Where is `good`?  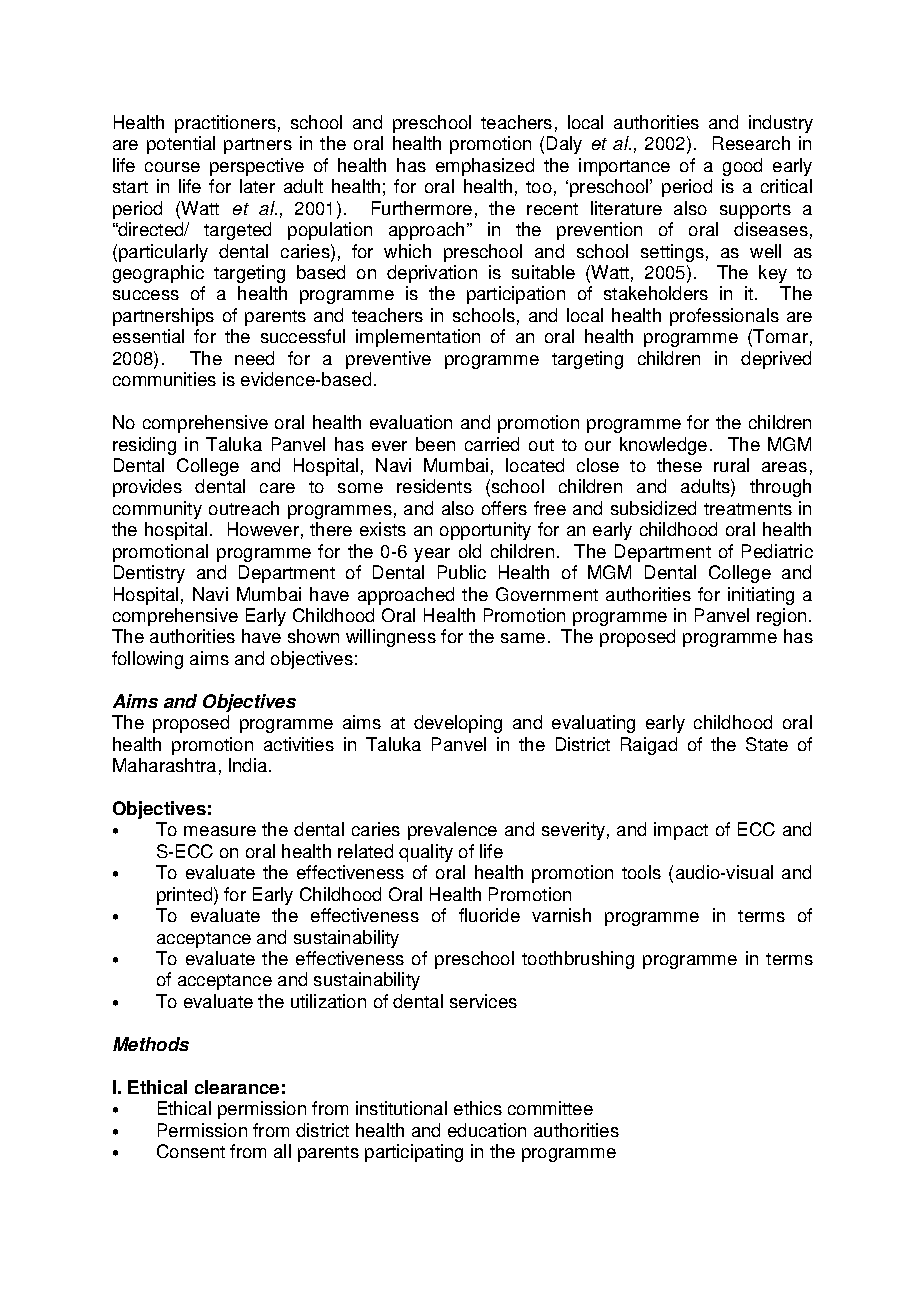
good is located at coordinates (742, 167).
